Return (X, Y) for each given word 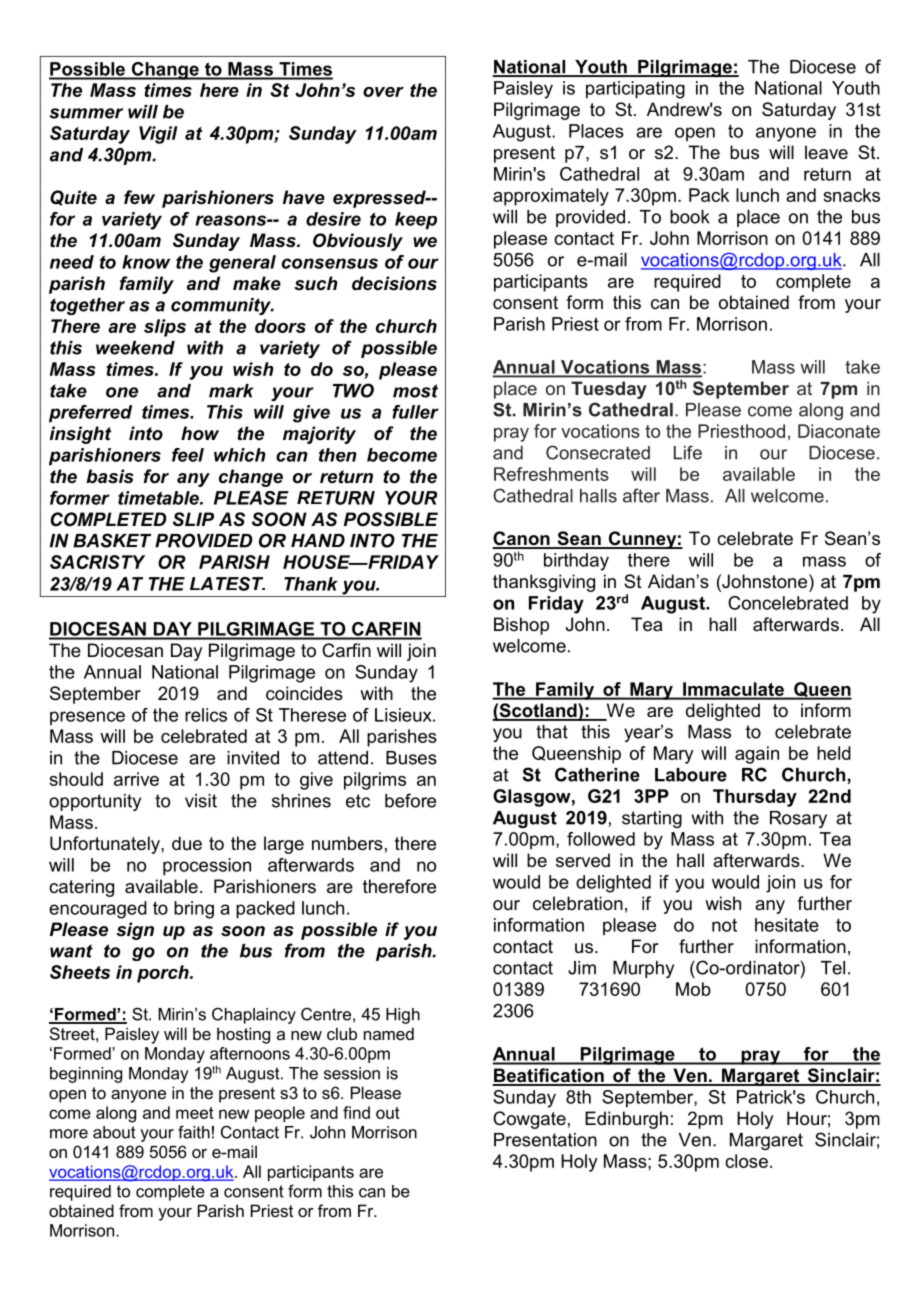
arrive (136, 779)
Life (688, 452)
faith (194, 1132)
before (410, 800)
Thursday (755, 798)
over (383, 92)
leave (826, 152)
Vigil (158, 135)
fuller (415, 412)
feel (188, 455)
